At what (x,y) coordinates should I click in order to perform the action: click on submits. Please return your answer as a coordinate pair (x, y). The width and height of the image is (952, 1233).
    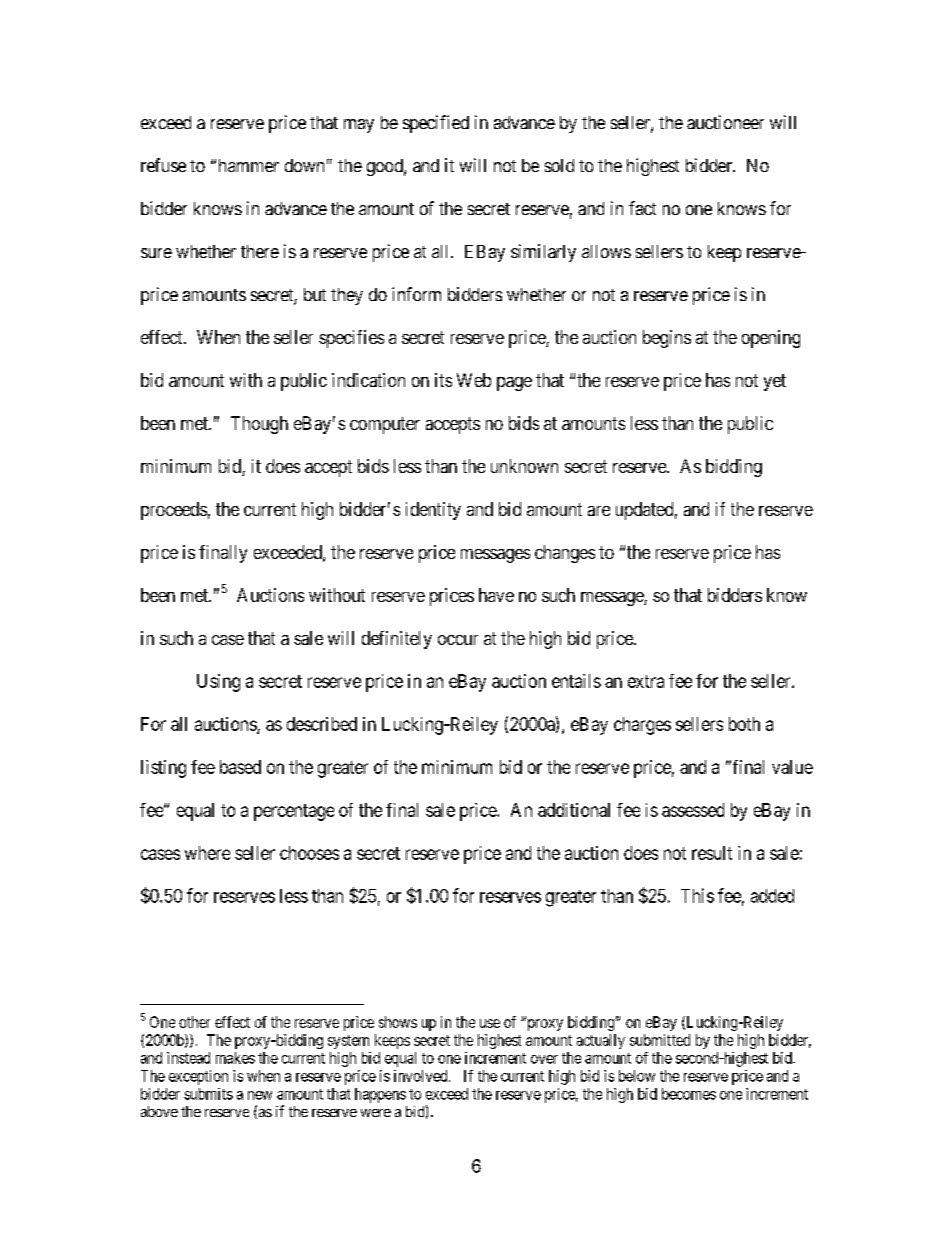
    Looking at the image, I should click on (208, 1094).
